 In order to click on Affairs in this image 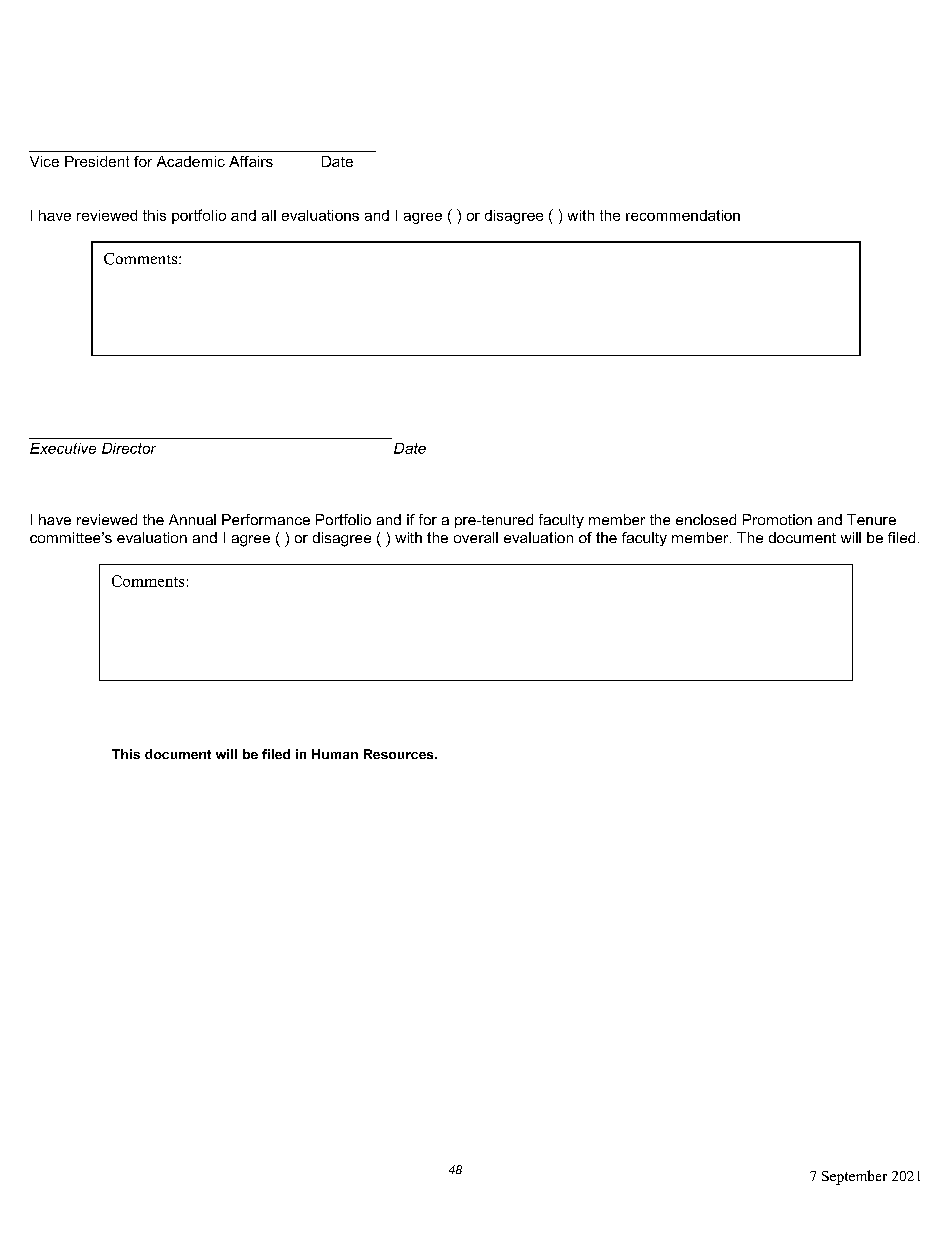, I will do `click(251, 161)`.
